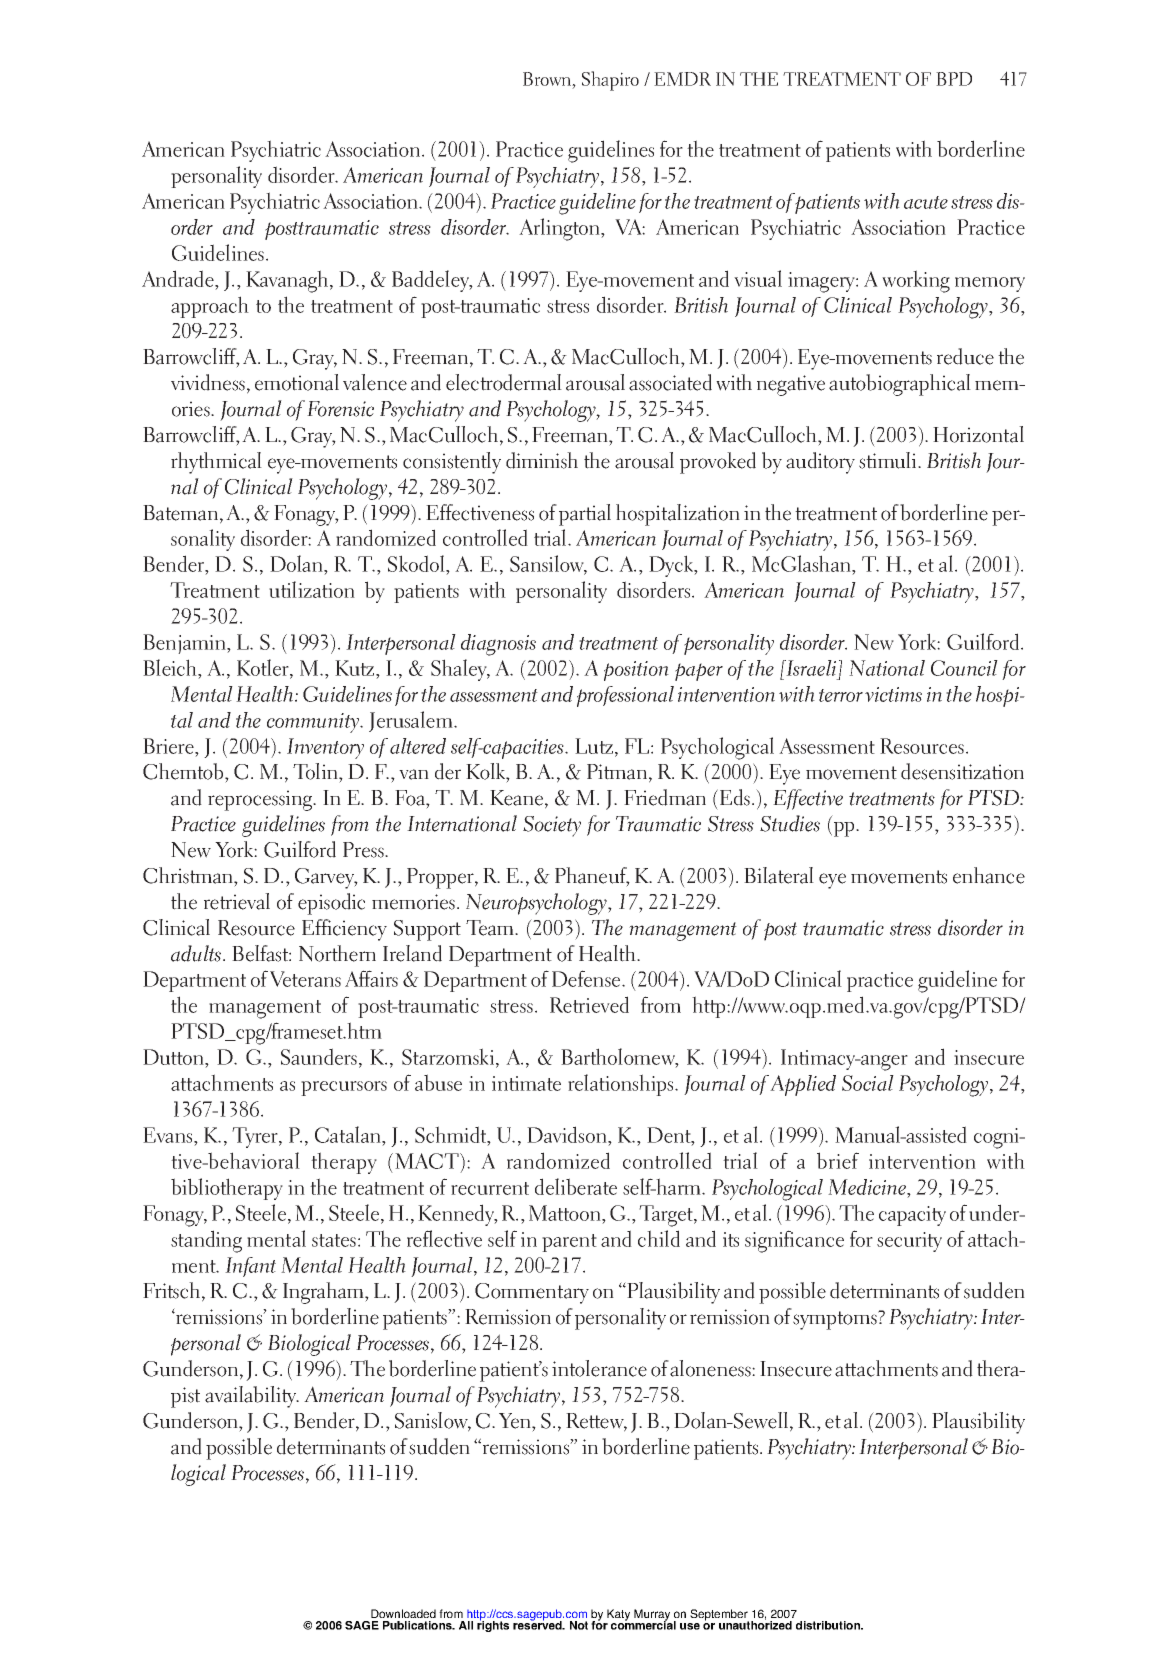 This page has width=1168, height=1677. I want to click on Kavanagh, so click(288, 281).
